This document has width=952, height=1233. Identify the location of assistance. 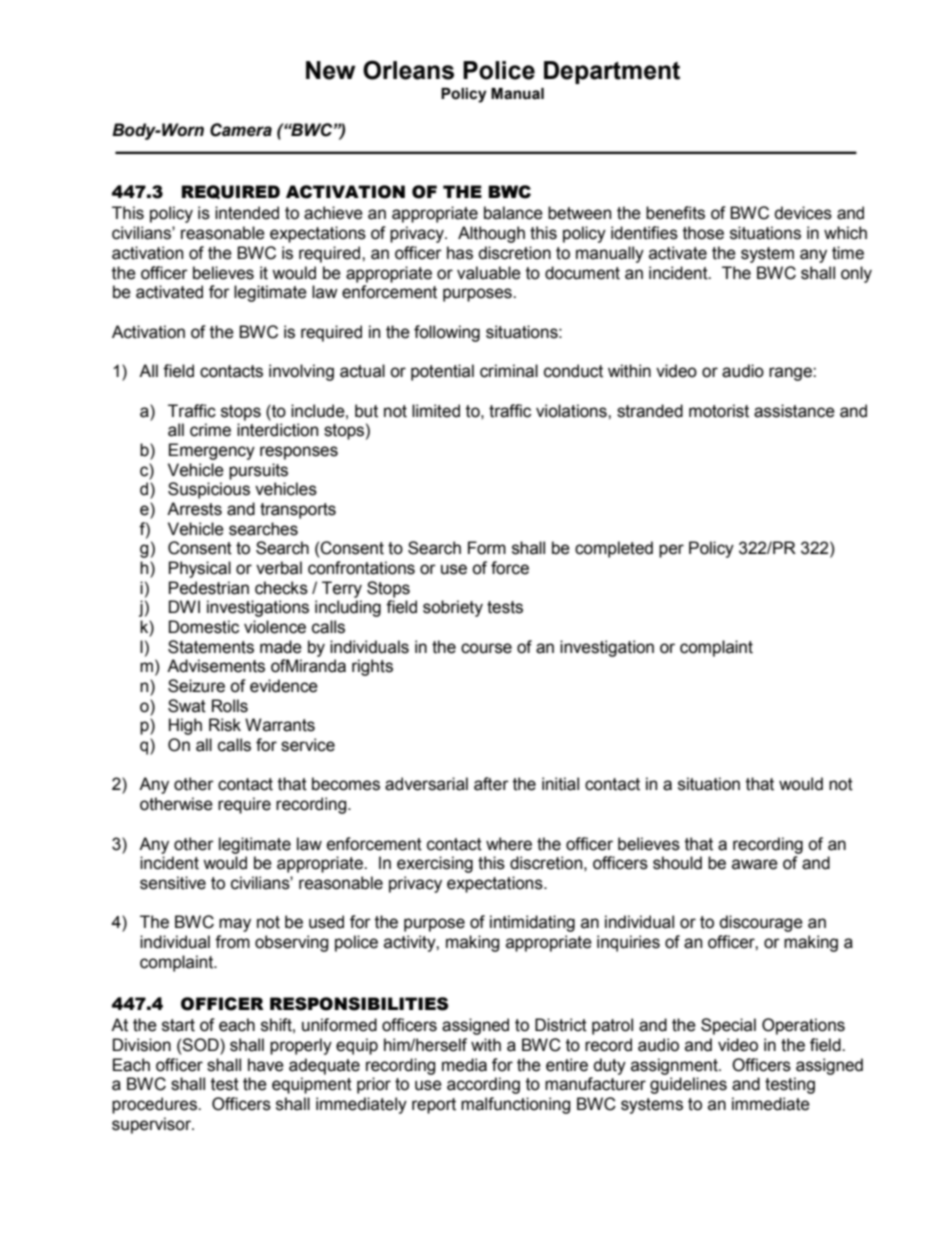
(794, 411).
